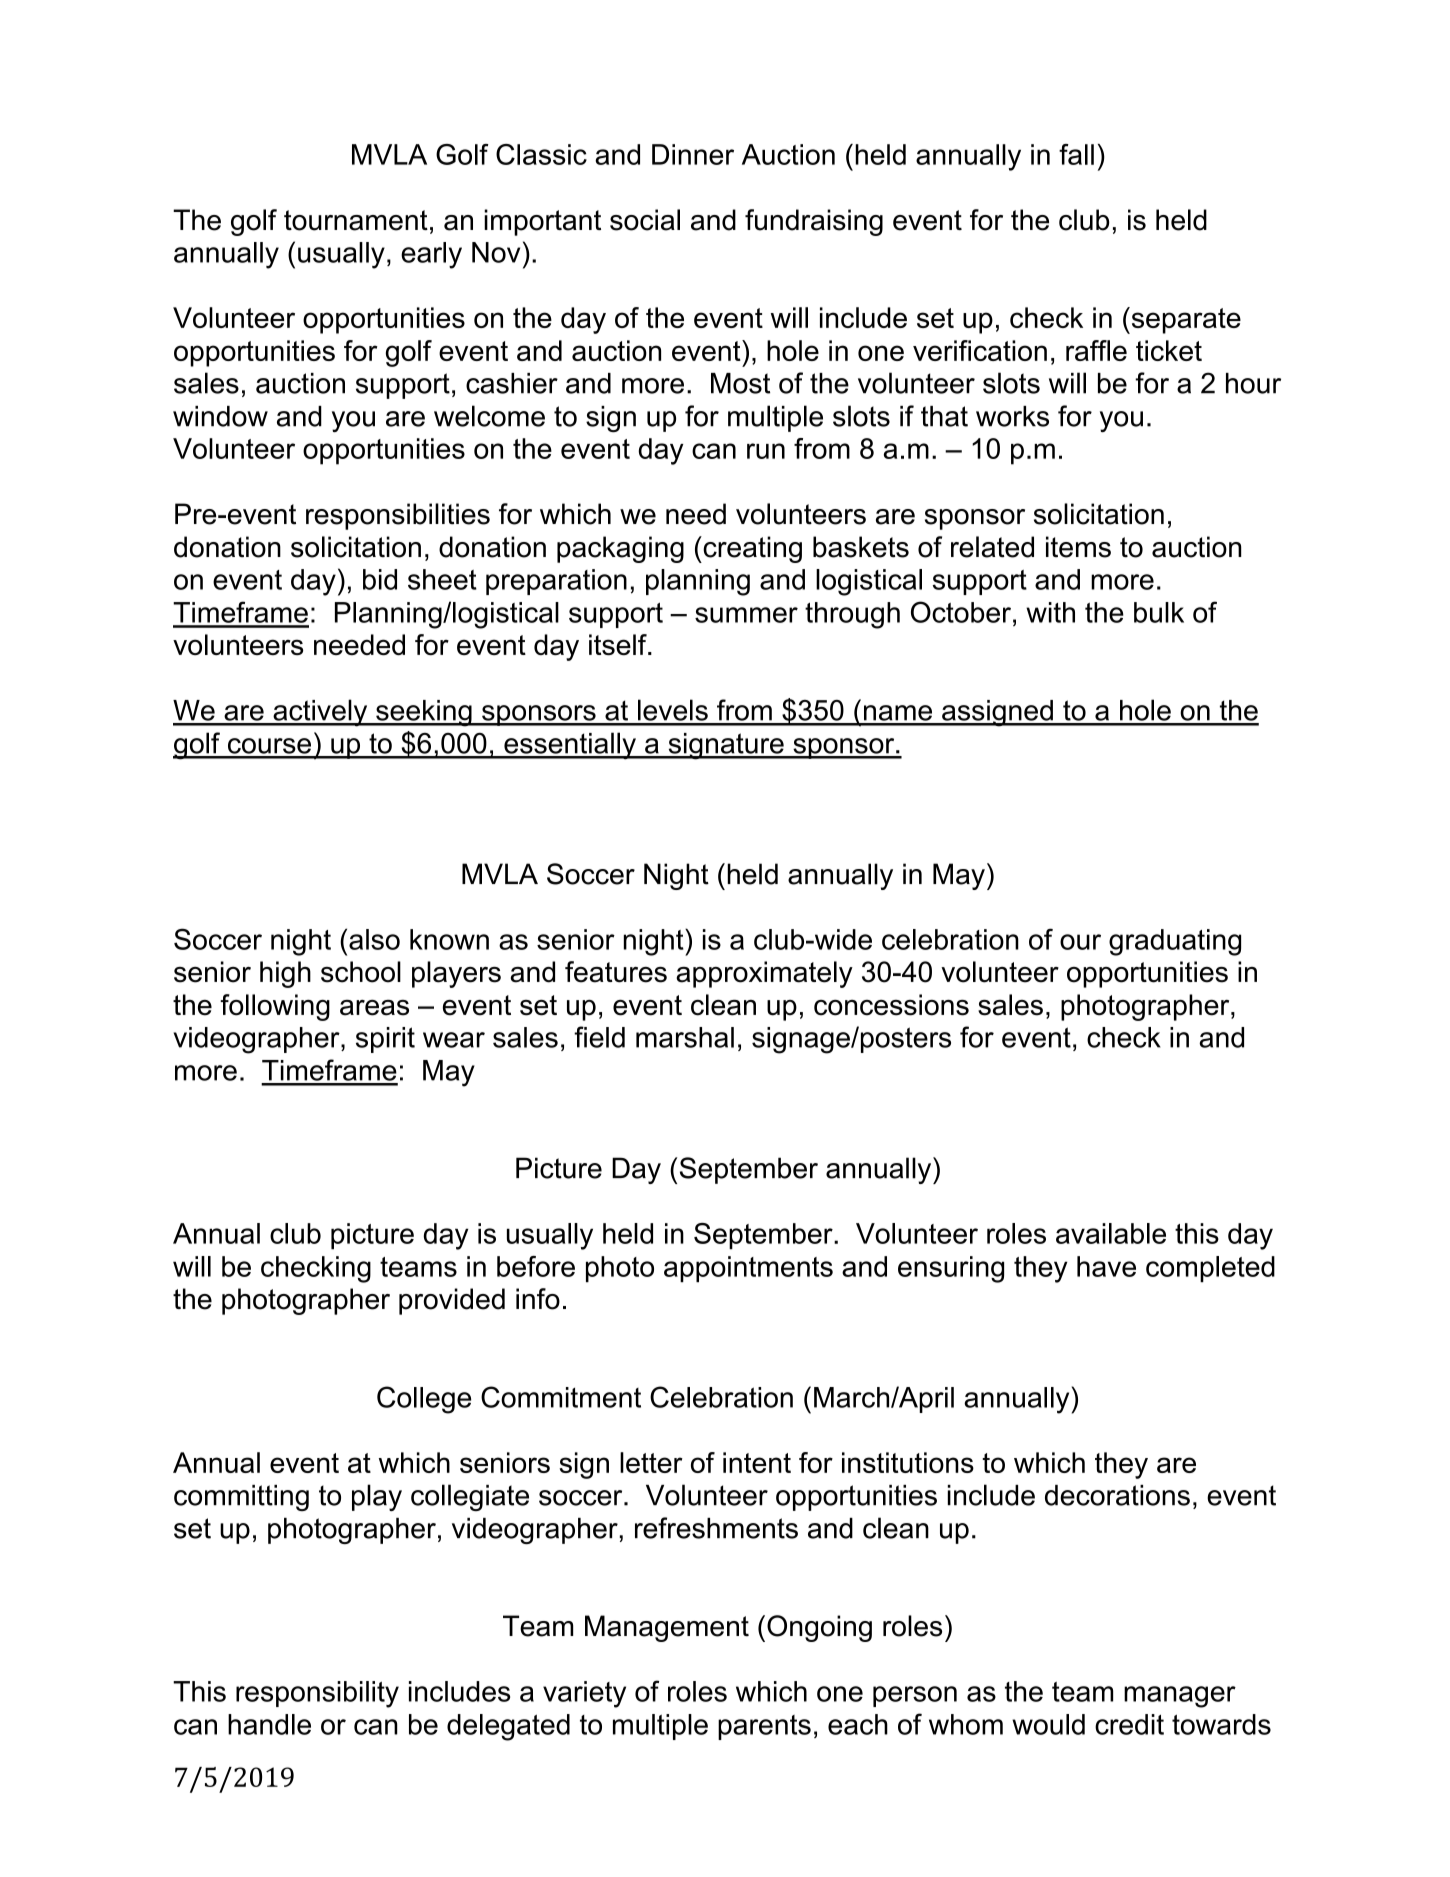  I want to click on fall, so click(1076, 154).
